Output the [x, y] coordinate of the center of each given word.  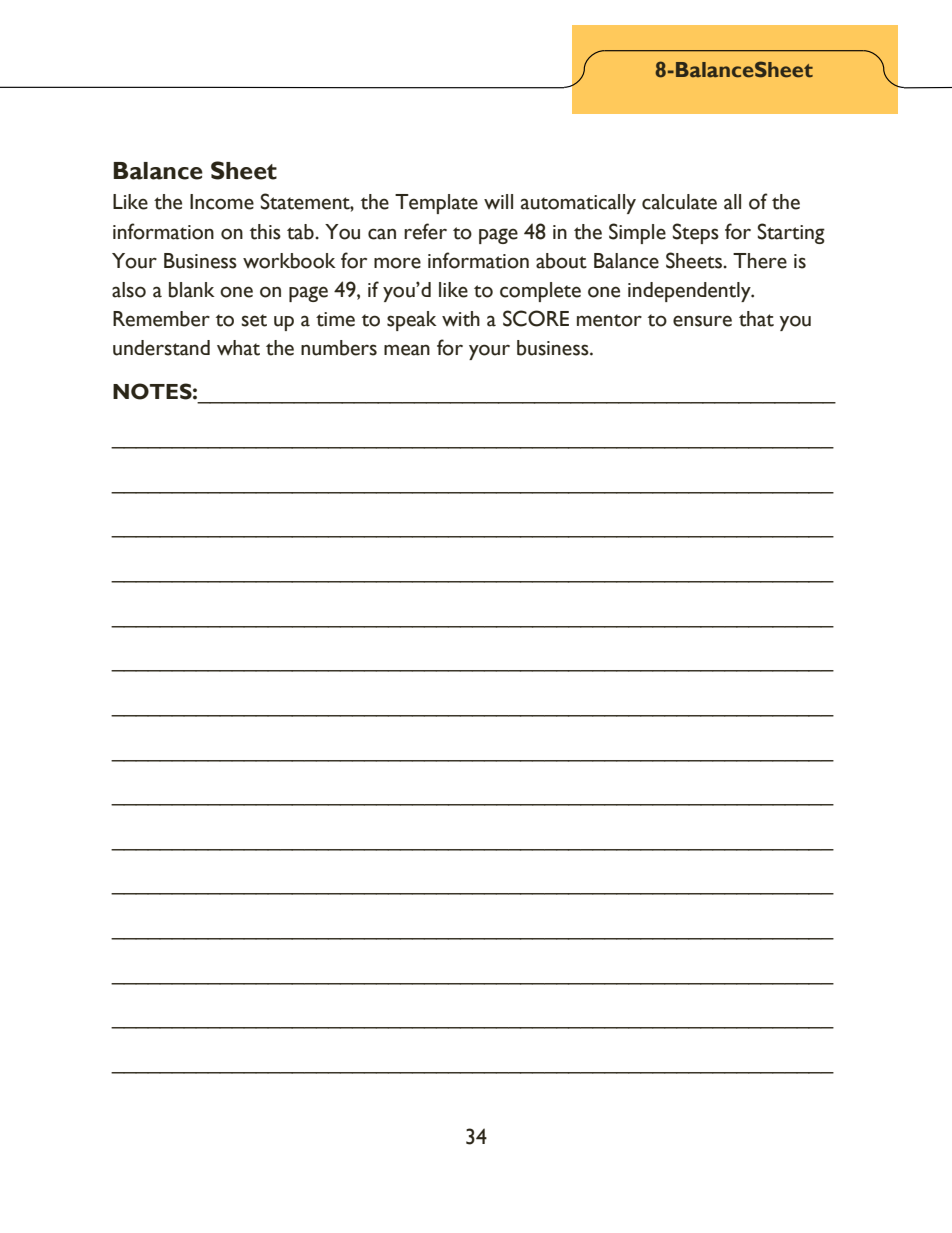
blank [192, 290]
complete [540, 292]
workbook [289, 261]
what [238, 348]
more [397, 263]
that [756, 319]
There [760, 261]
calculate [679, 202]
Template [436, 204]
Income [222, 202]
